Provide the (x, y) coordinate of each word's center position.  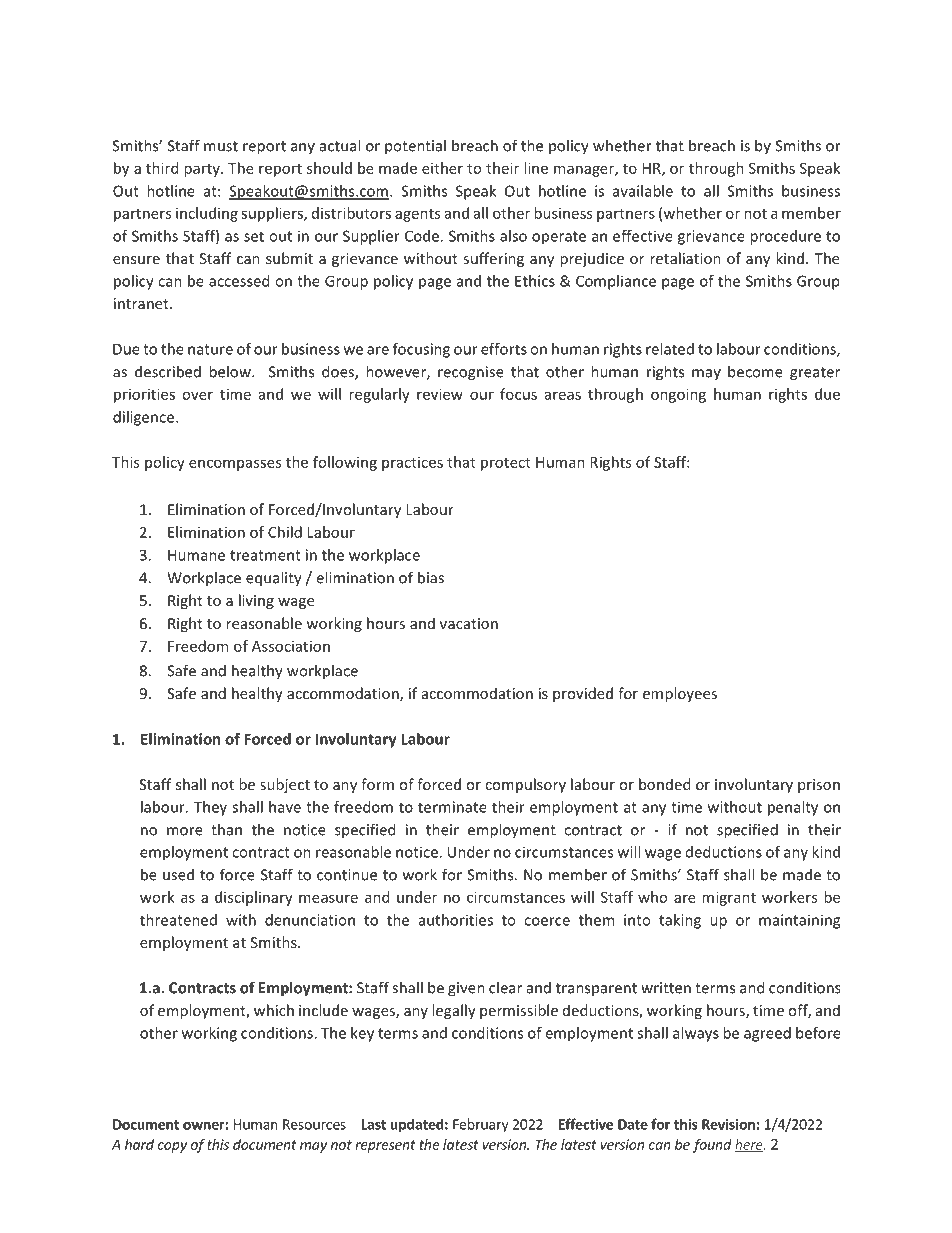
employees (680, 694)
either (442, 168)
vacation (469, 623)
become (755, 371)
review (440, 394)
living (256, 601)
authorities (456, 920)
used (178, 874)
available (643, 191)
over (197, 395)
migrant (729, 898)
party (203, 170)
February (481, 1125)
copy (172, 1147)
